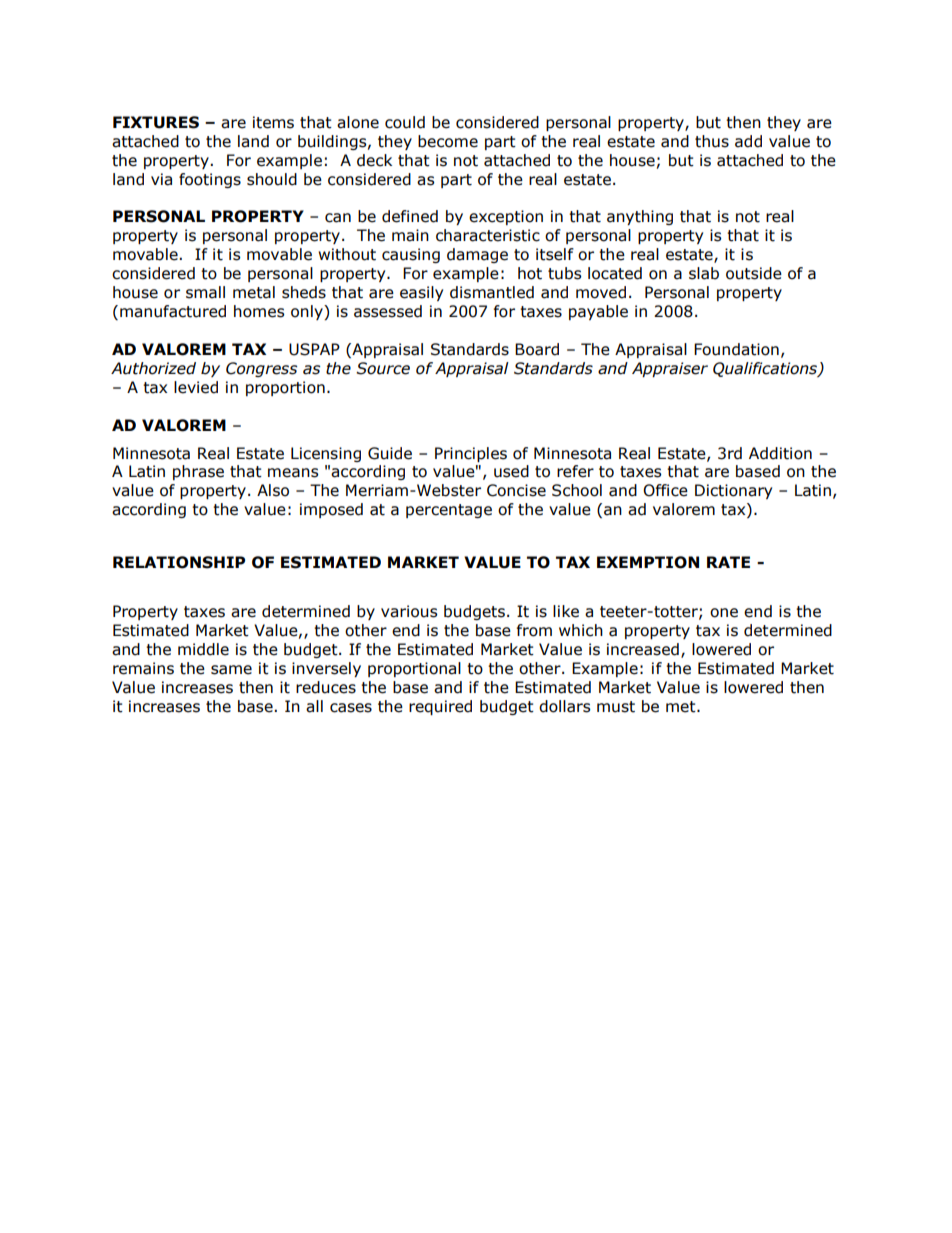  I want to click on homes, so click(259, 311).
